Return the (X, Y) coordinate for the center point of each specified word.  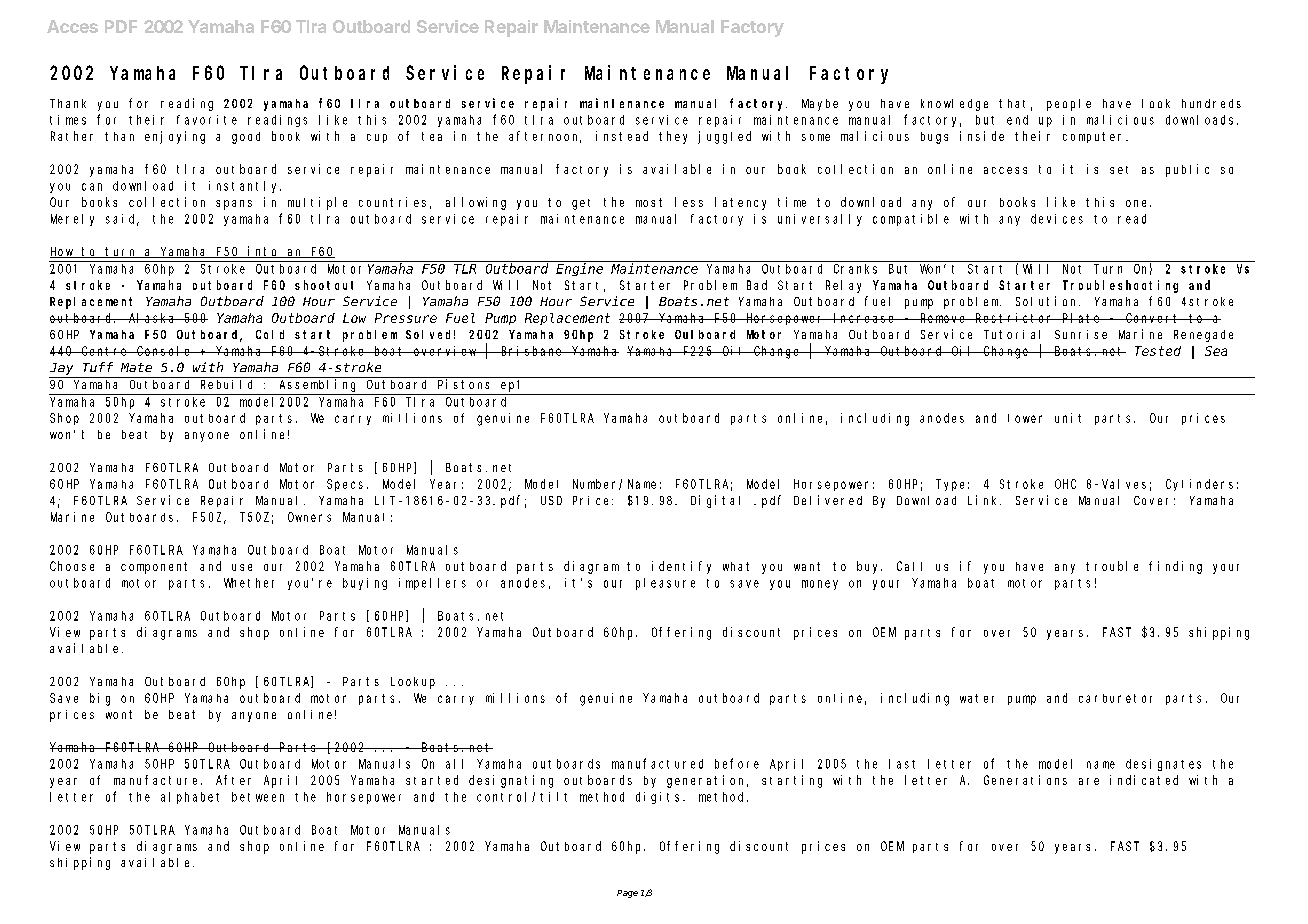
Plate (1082, 318)
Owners (309, 517)
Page (627, 894)
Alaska (152, 318)
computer (1095, 137)
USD (551, 500)
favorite (207, 120)
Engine (579, 269)
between (258, 797)
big (100, 699)
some (816, 137)
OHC (1065, 484)
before (737, 763)
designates (1163, 765)
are (1089, 781)
